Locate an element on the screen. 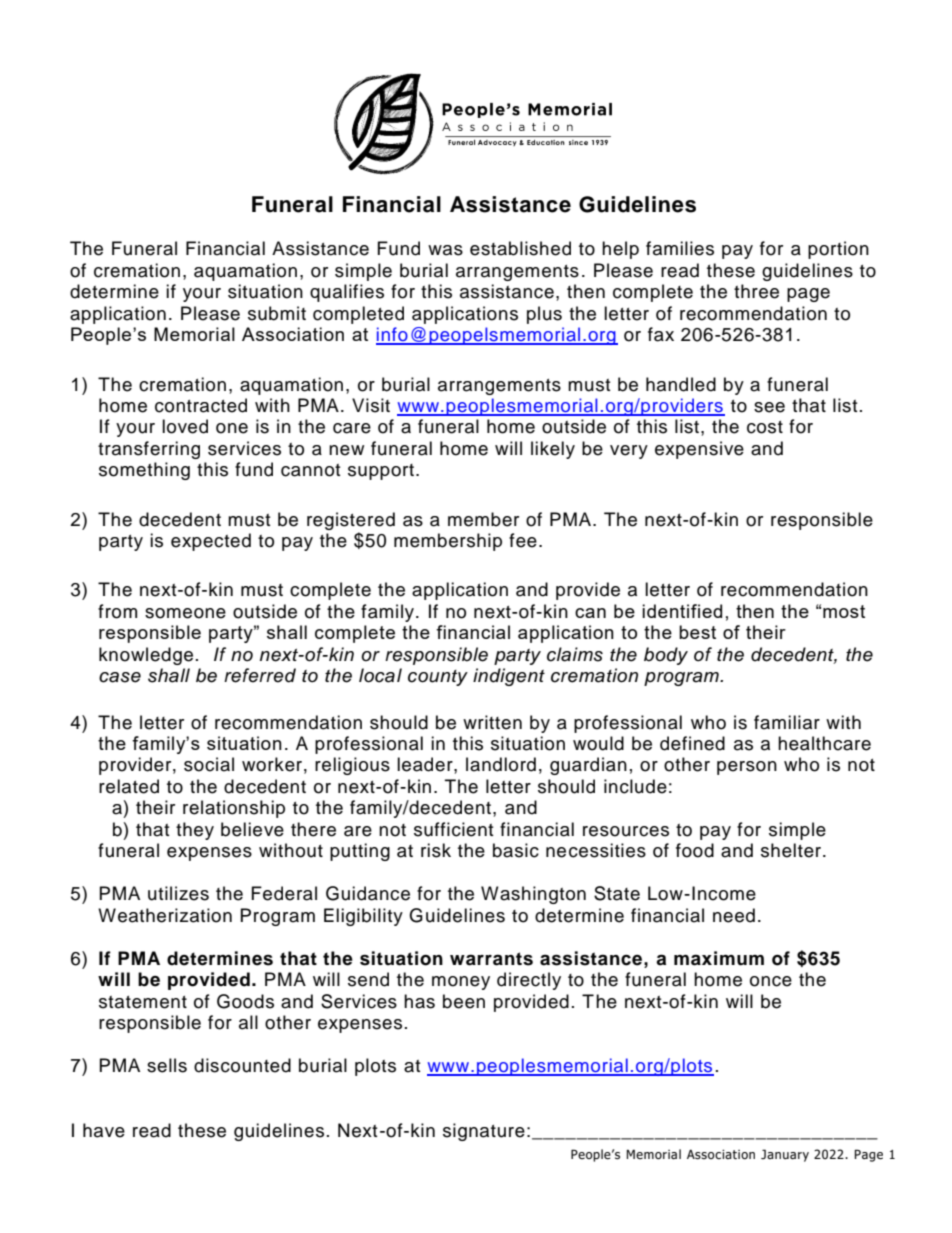  referred is located at coordinates (260, 675).
